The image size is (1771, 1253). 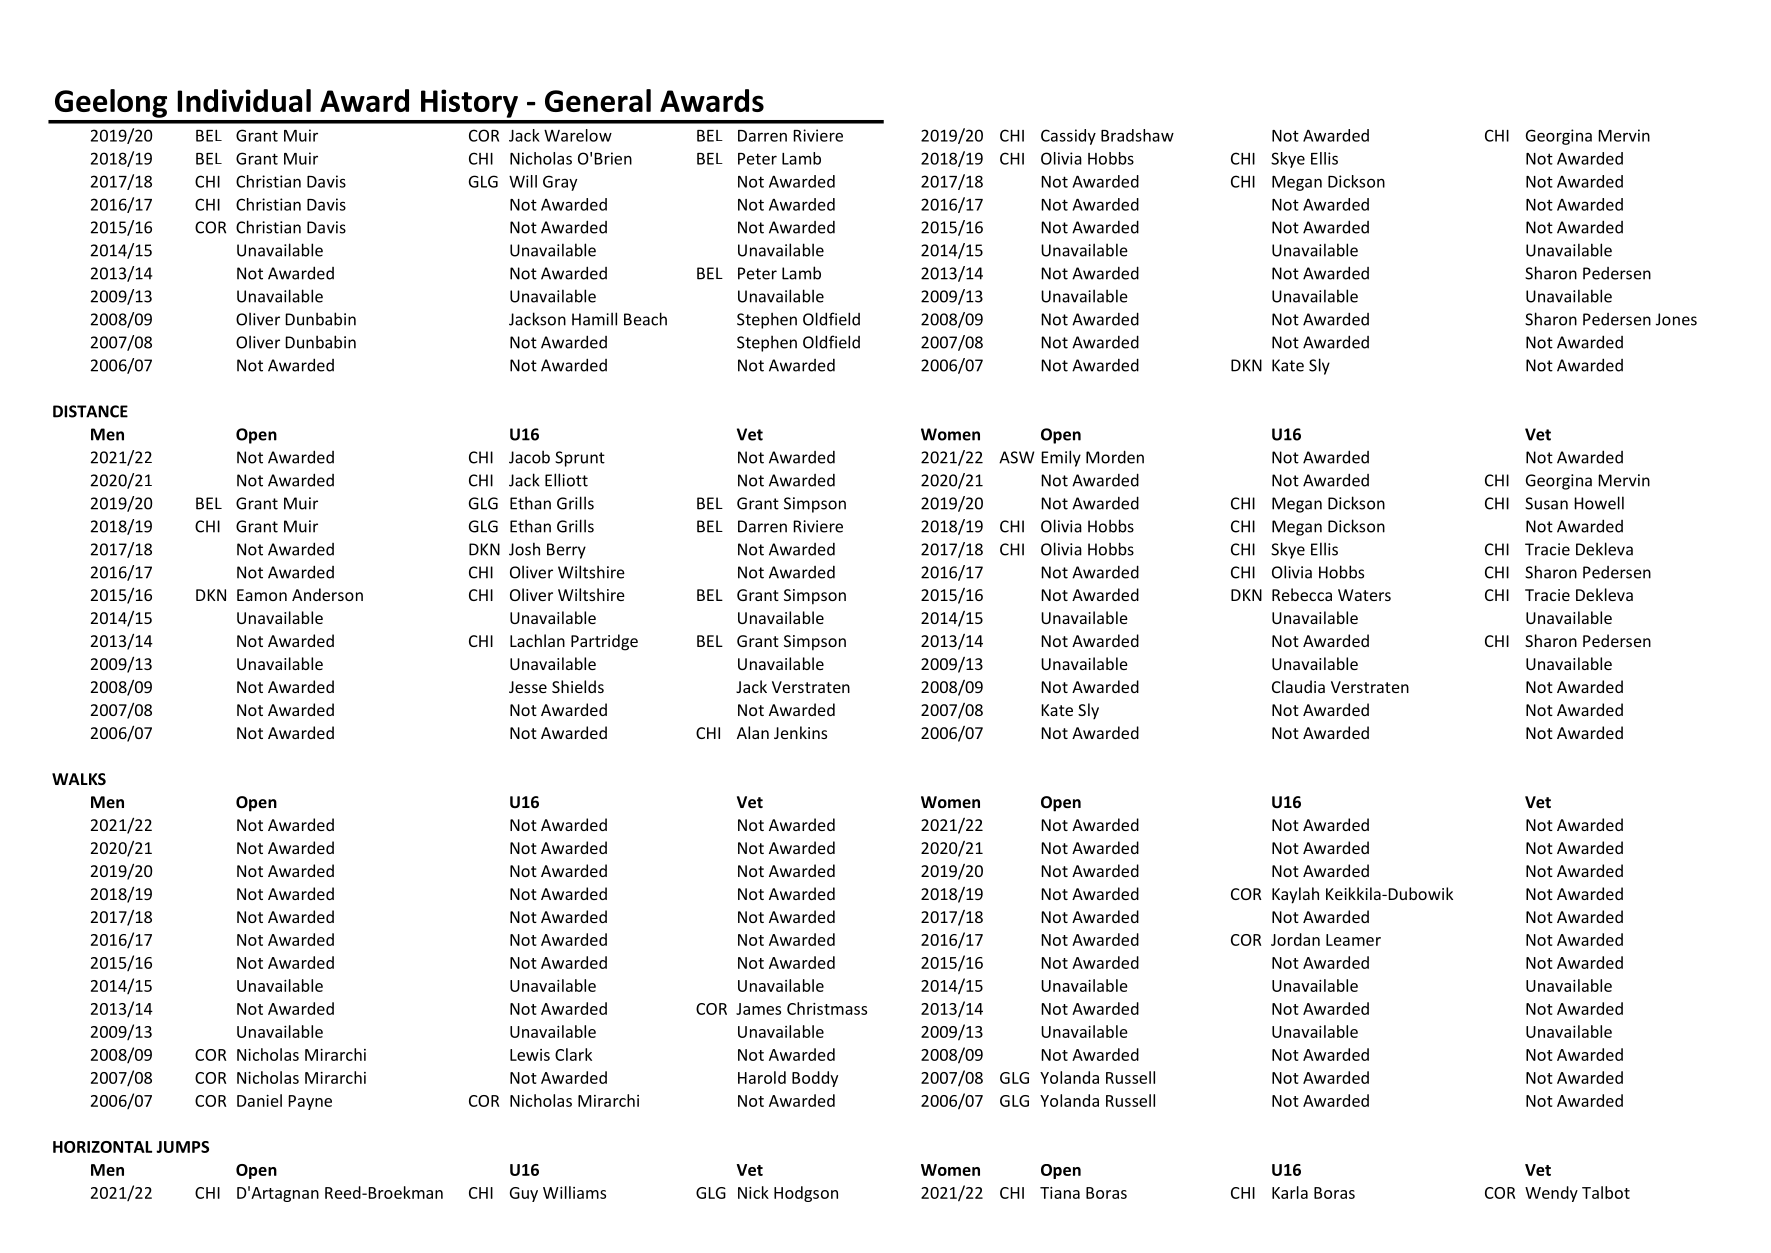 I want to click on Bradshaw, so click(x=1137, y=135).
